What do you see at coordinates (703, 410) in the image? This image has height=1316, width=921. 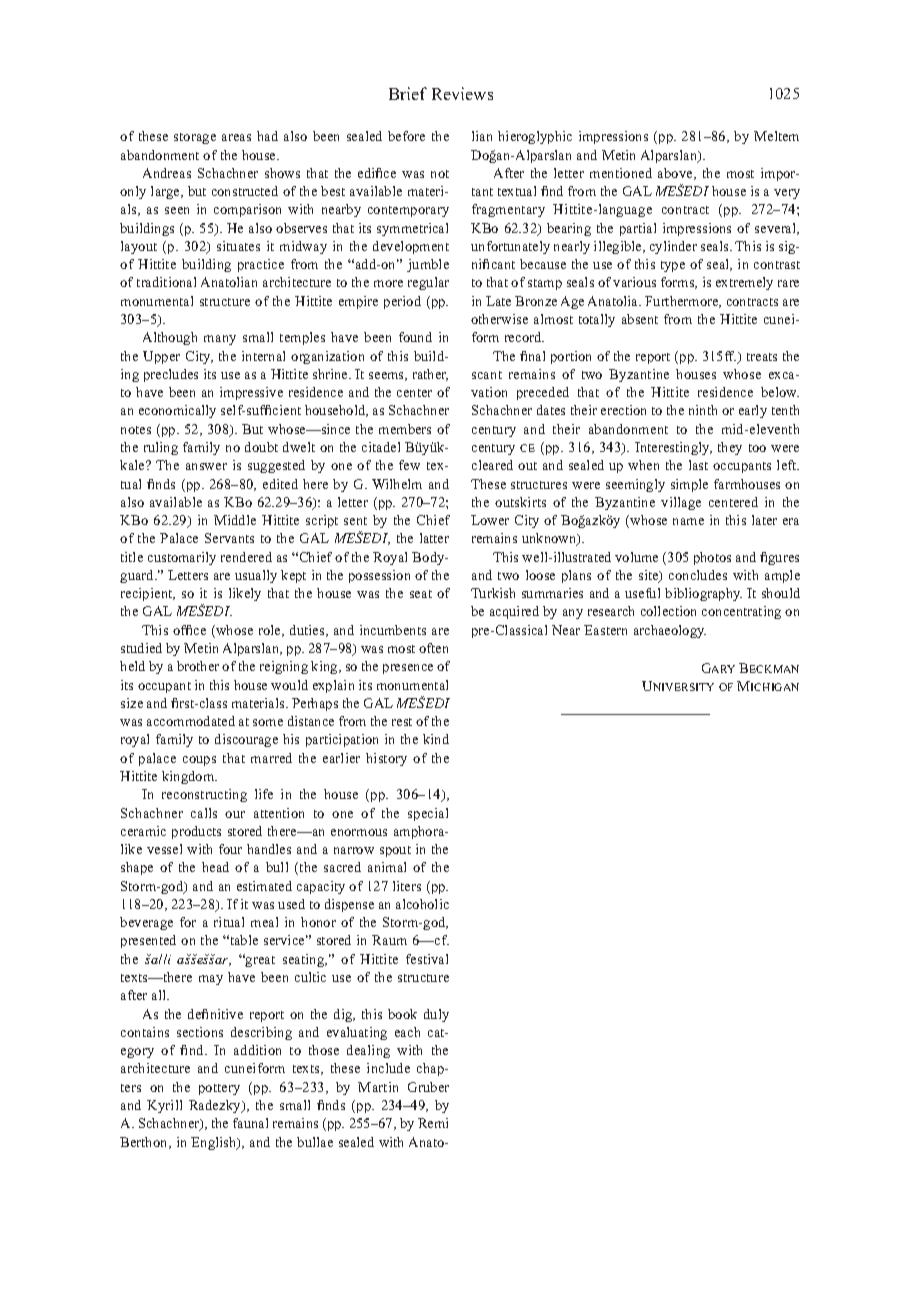 I see `ninth` at bounding box center [703, 410].
